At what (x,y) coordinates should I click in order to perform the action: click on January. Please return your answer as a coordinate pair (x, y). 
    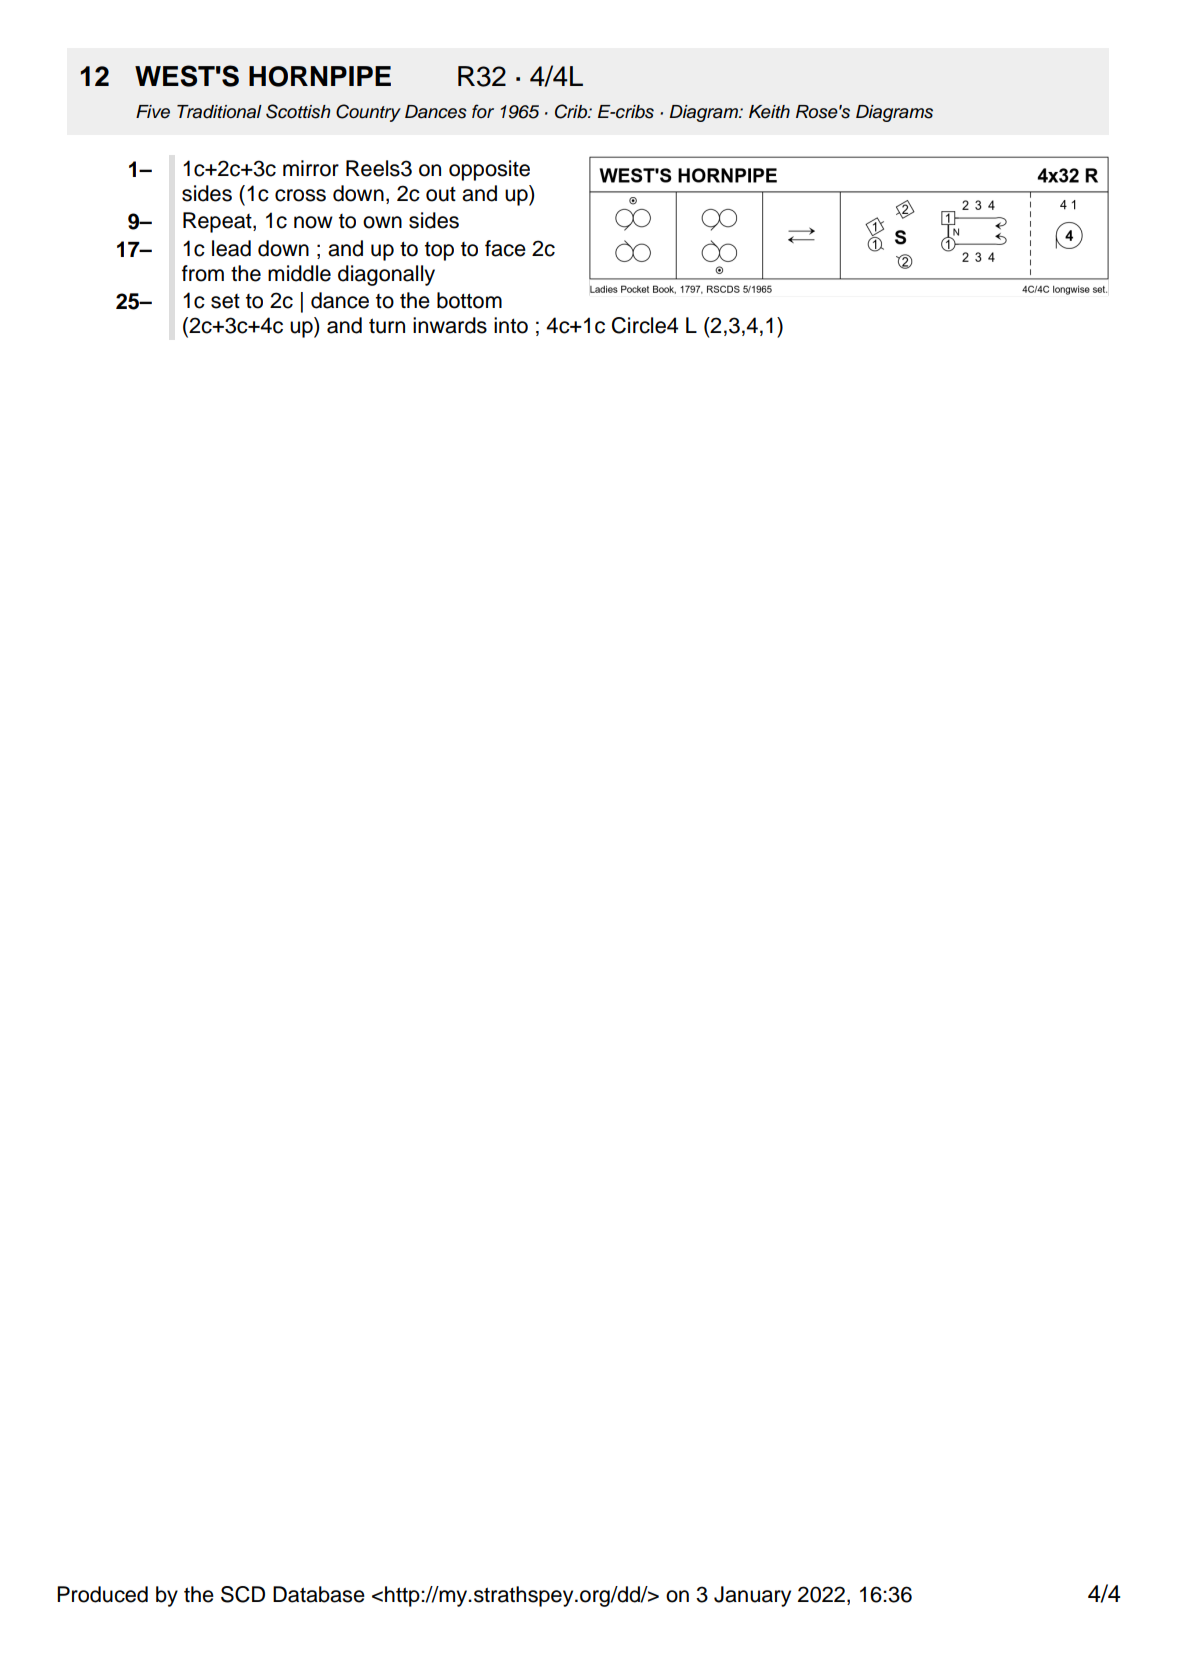
    Looking at the image, I should click on (752, 1596).
